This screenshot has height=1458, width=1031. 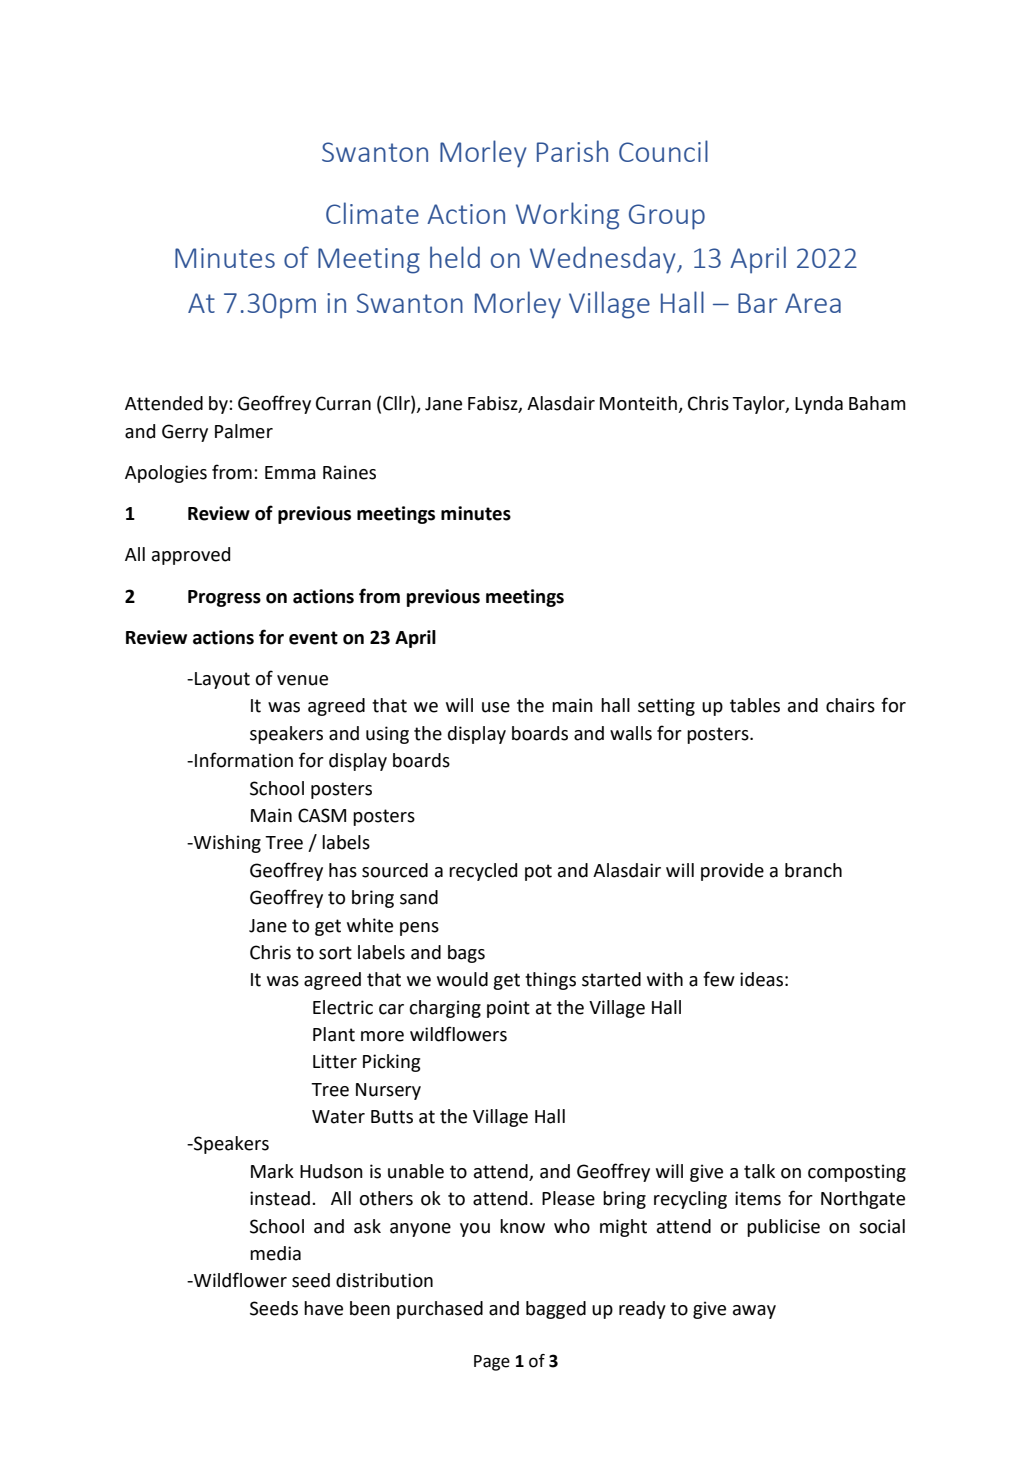 What do you see at coordinates (556, 1310) in the screenshot?
I see `bagged` at bounding box center [556, 1310].
